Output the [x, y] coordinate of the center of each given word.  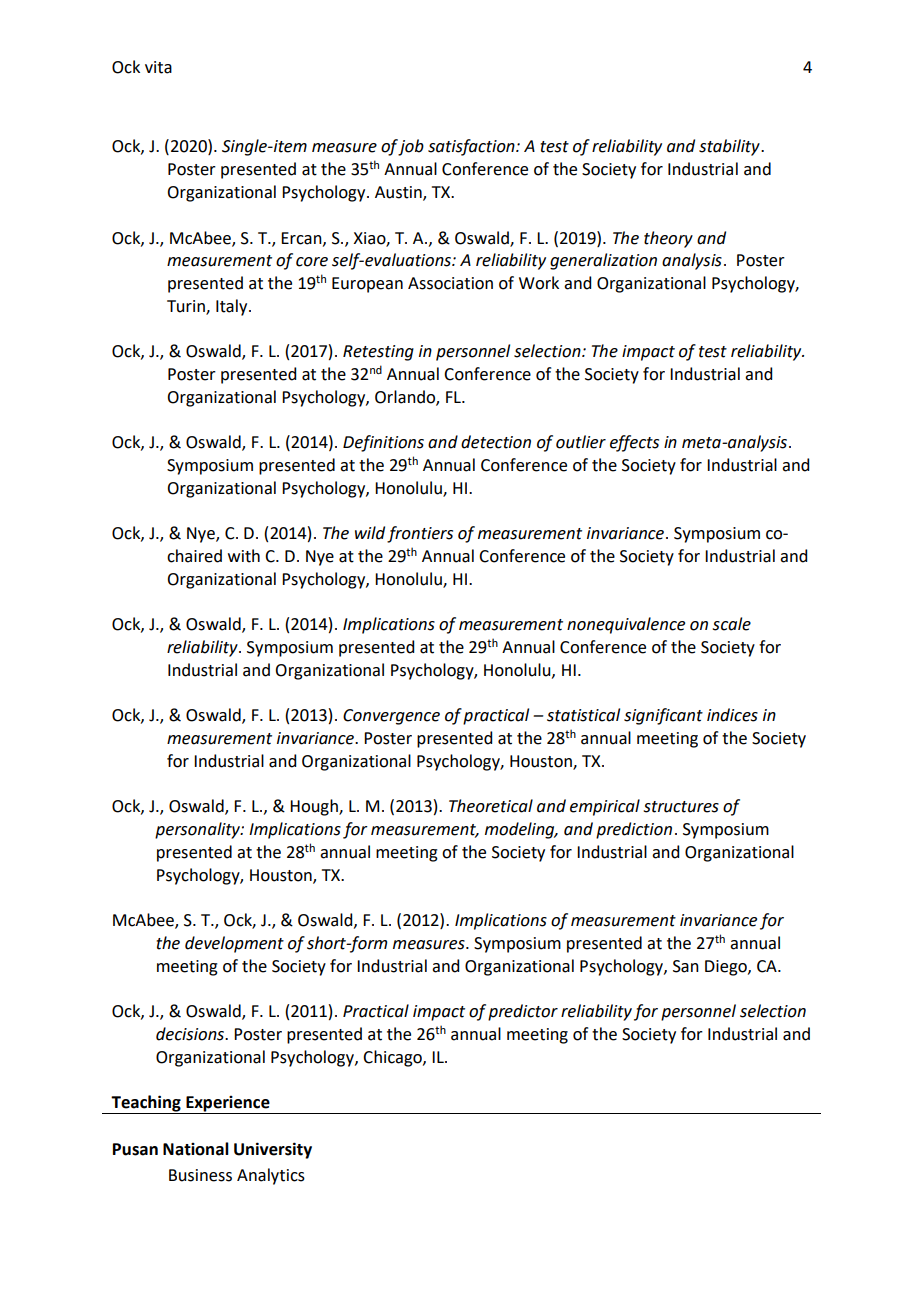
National [196, 1149]
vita [158, 67]
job [411, 147]
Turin [187, 307]
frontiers [420, 534]
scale [732, 624]
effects [634, 443]
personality [198, 830]
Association [450, 283]
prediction [634, 830]
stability [730, 147]
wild [370, 533]
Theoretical [491, 806]
